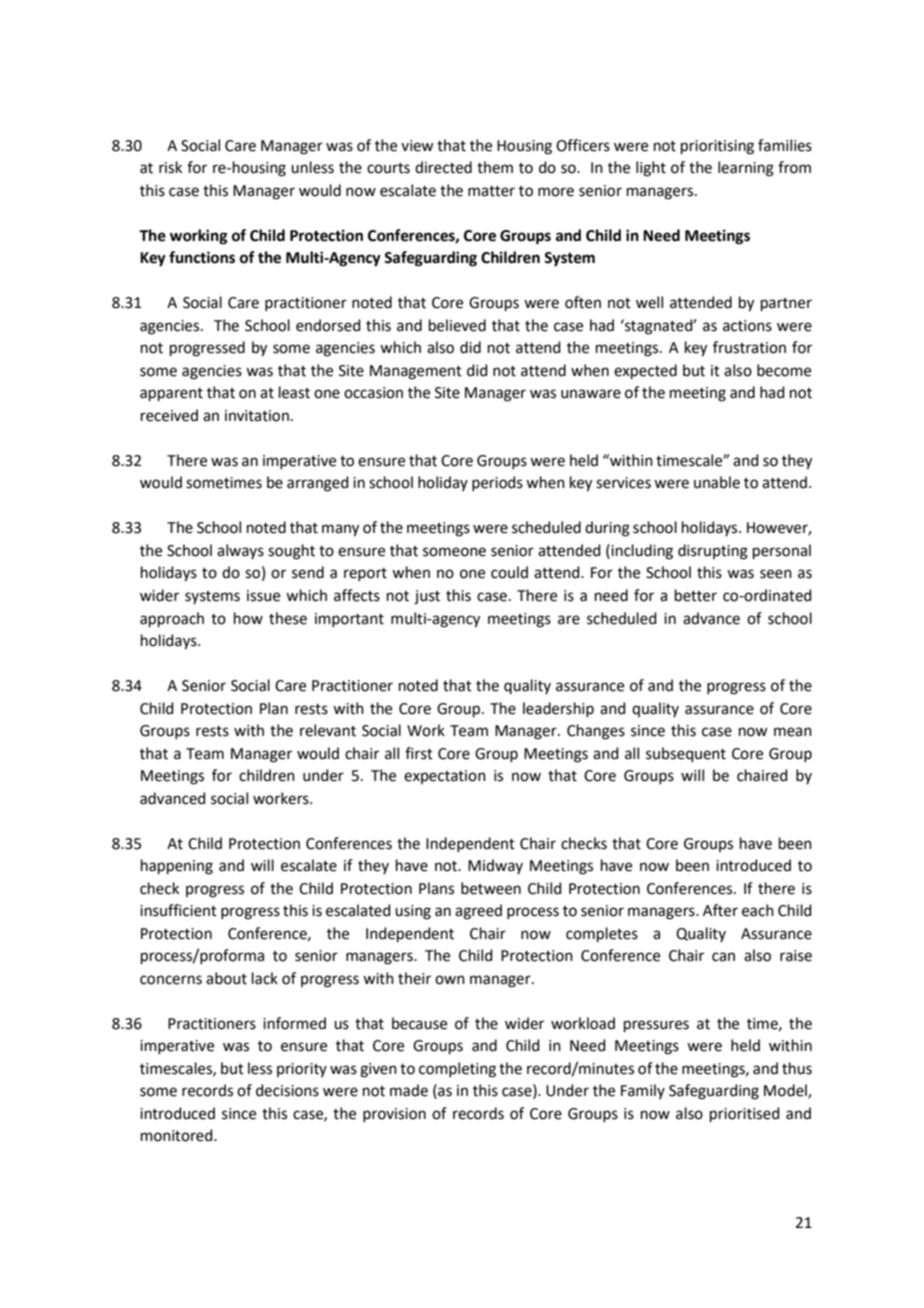  I want to click on risk, so click(170, 167).
